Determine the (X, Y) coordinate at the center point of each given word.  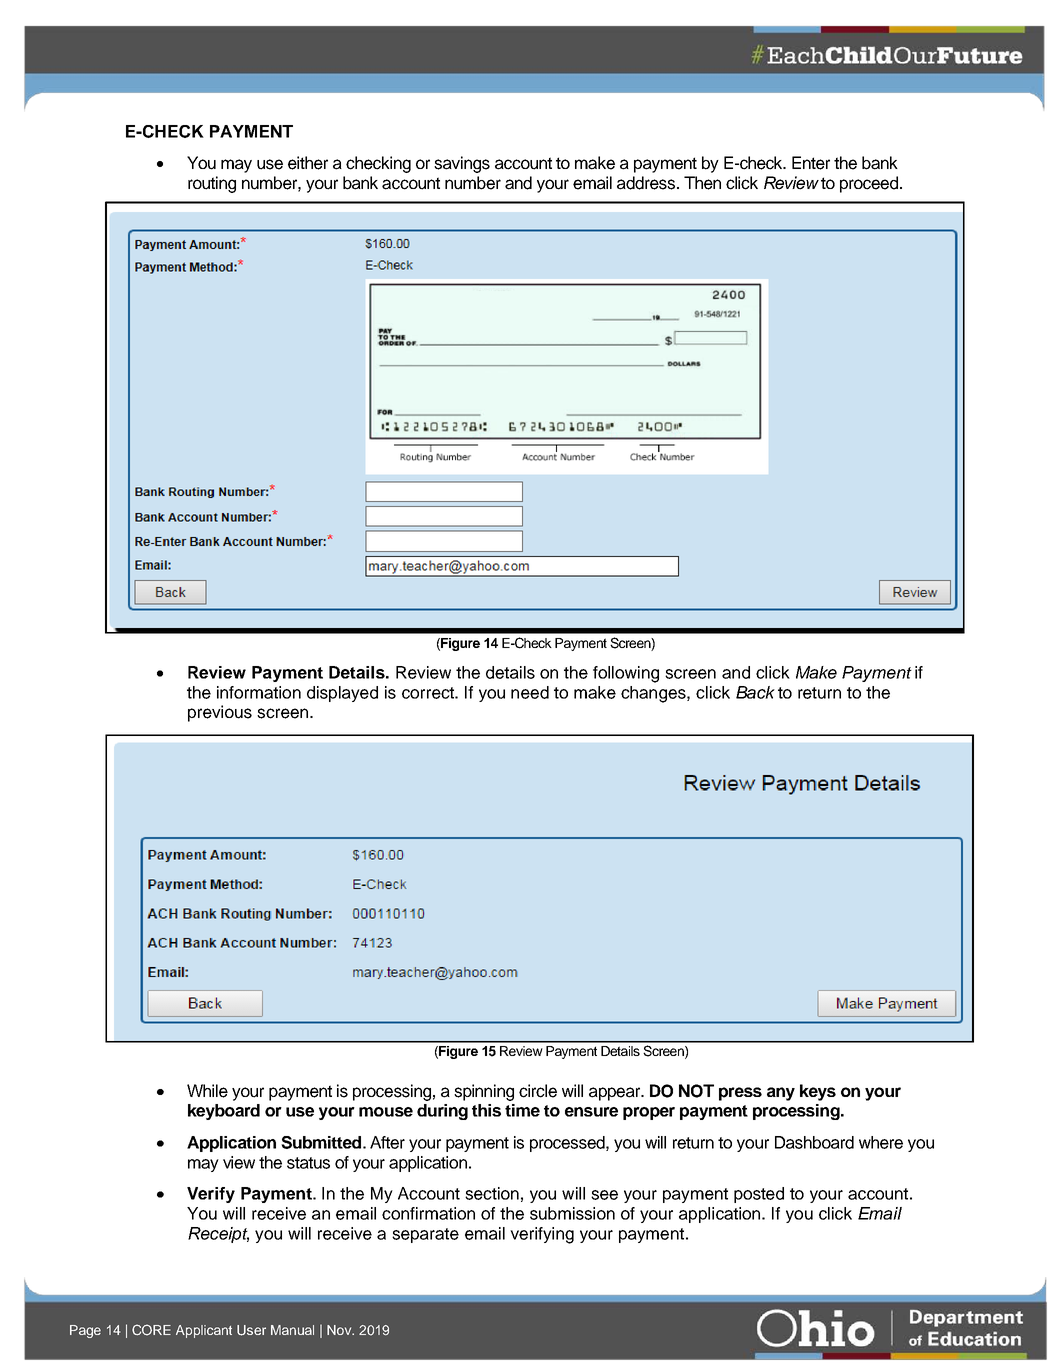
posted (759, 1195)
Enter (811, 163)
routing (212, 184)
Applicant (204, 1331)
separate (425, 1235)
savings (462, 164)
